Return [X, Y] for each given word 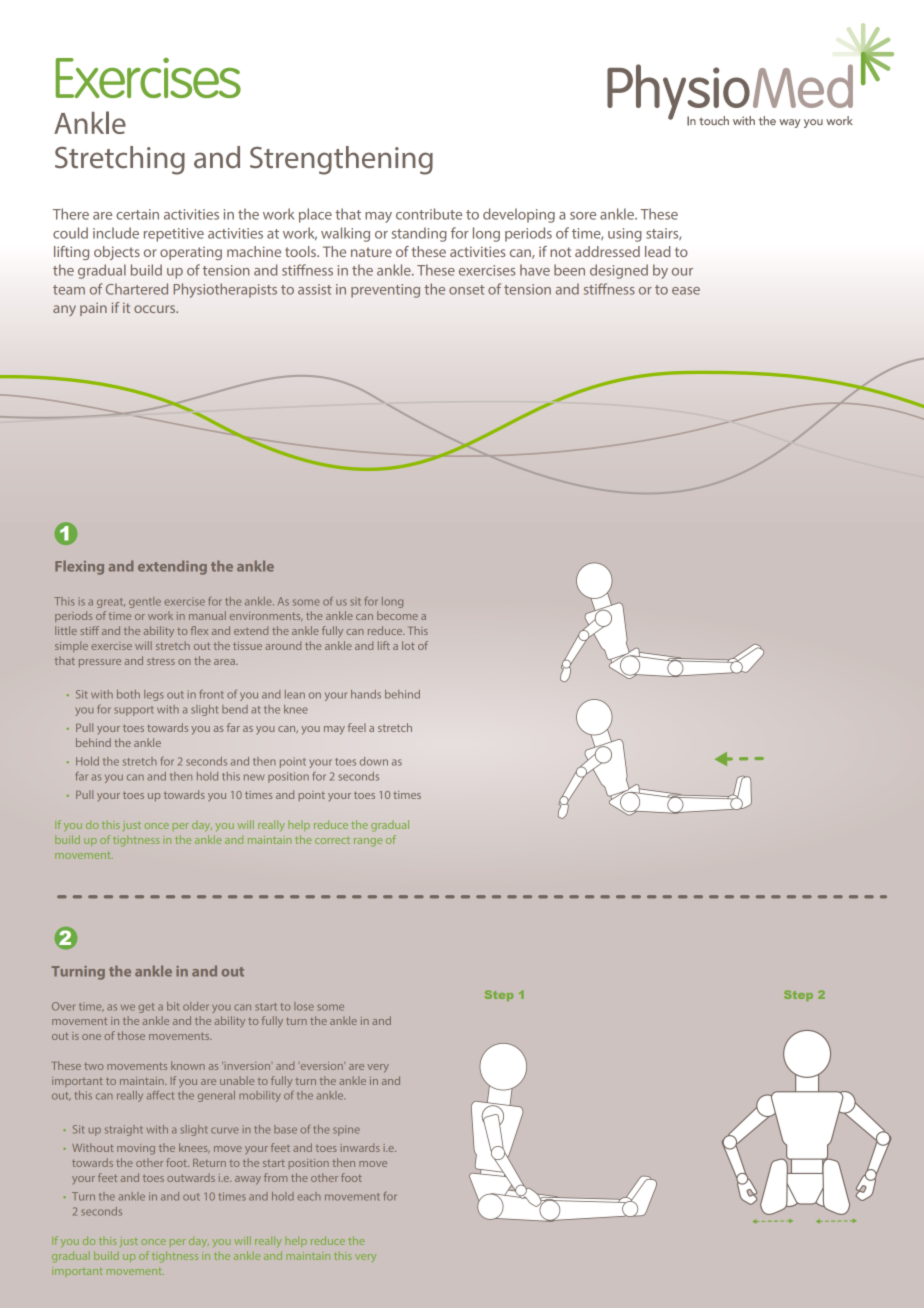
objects [117, 253]
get [146, 1008]
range [368, 842]
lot [408, 645]
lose [304, 1006]
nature [371, 252]
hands [366, 694]
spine [346, 1130]
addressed [607, 251]
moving [136, 1149]
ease [686, 291]
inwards [360, 1147]
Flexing [79, 567]
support [134, 711]
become [397, 615]
